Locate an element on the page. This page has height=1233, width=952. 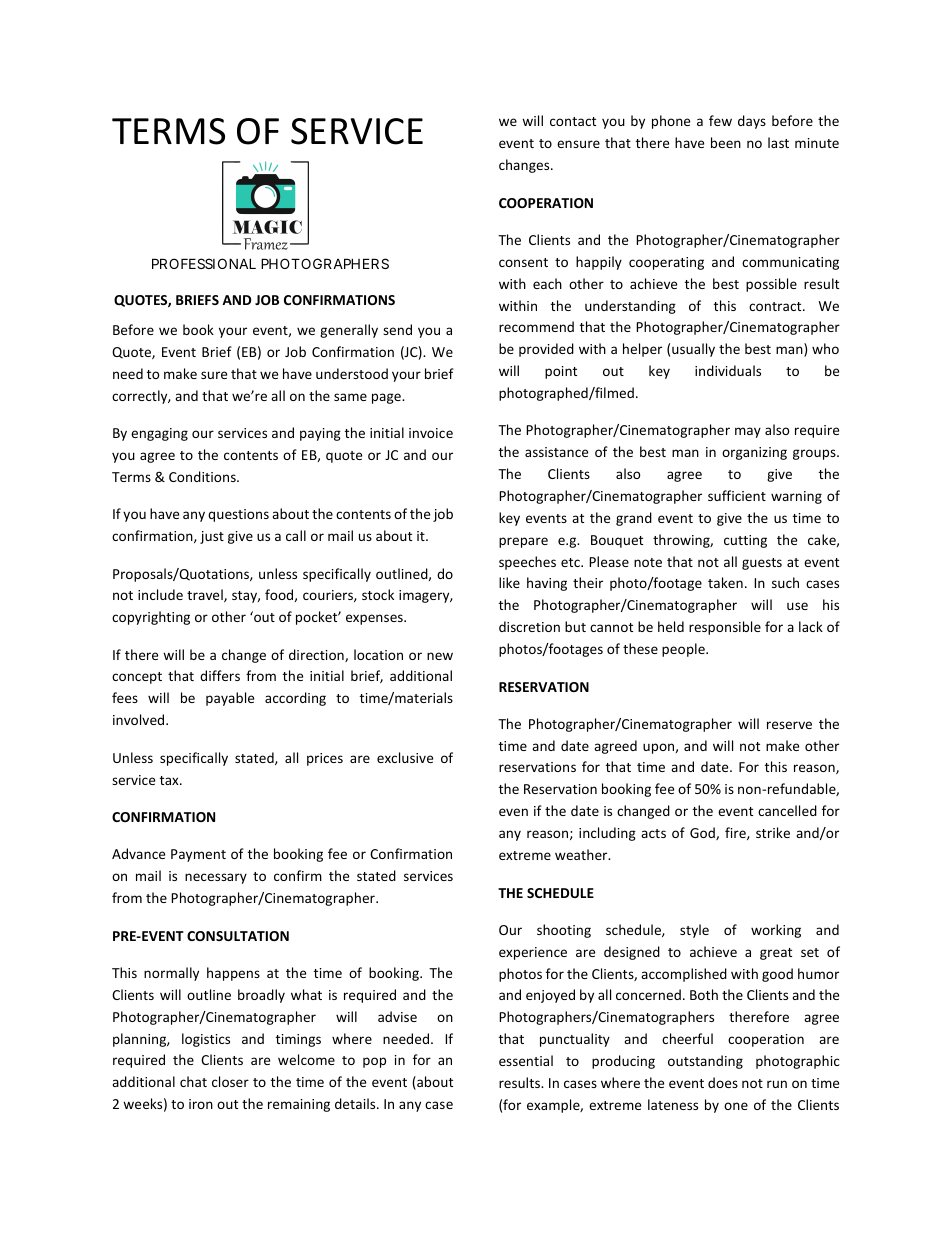
generally is located at coordinates (349, 331).
